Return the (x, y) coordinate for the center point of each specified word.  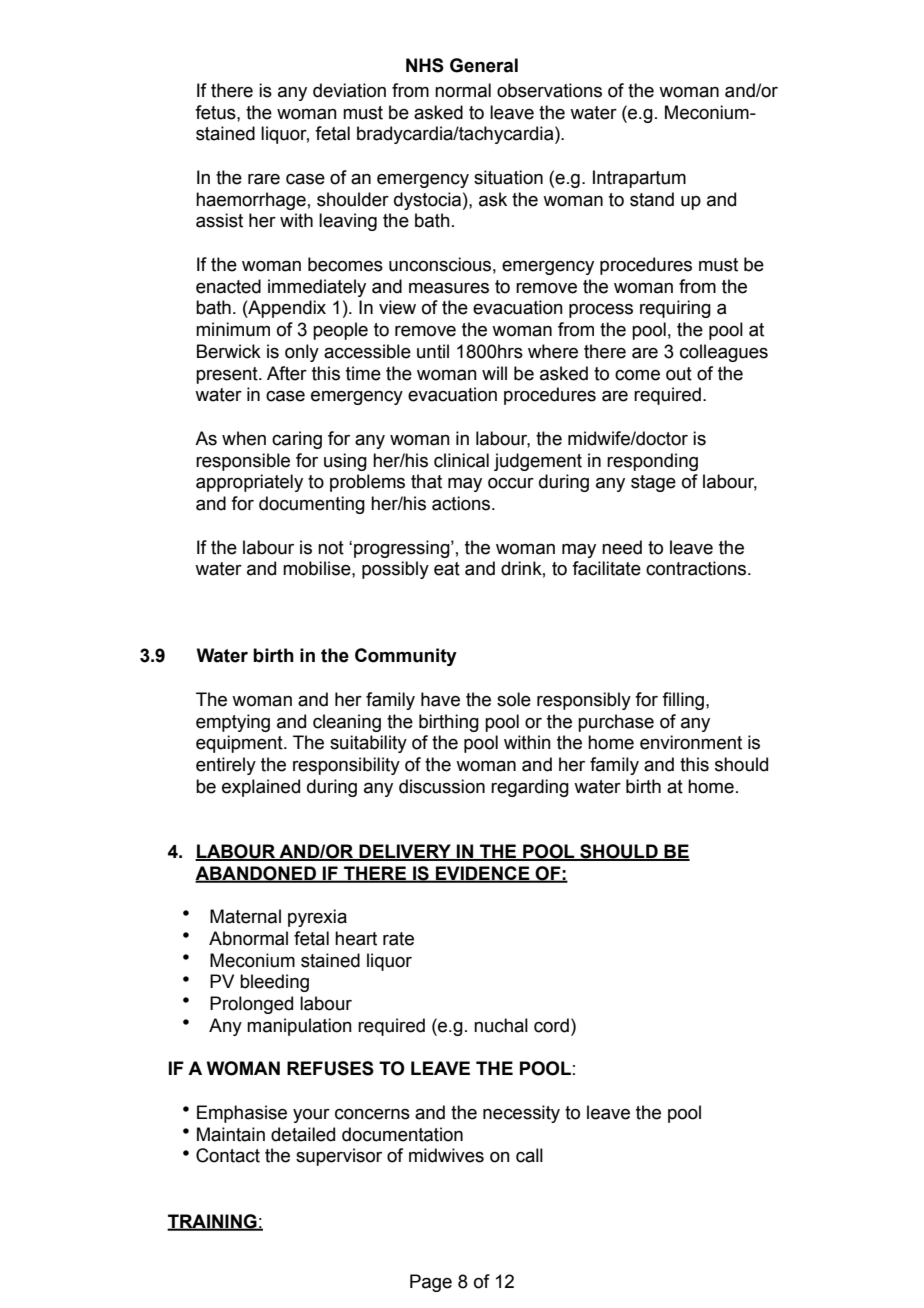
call (529, 1155)
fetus (216, 112)
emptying (233, 723)
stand (652, 199)
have (440, 699)
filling (684, 701)
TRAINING (213, 1222)
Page (431, 1283)
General (484, 65)
